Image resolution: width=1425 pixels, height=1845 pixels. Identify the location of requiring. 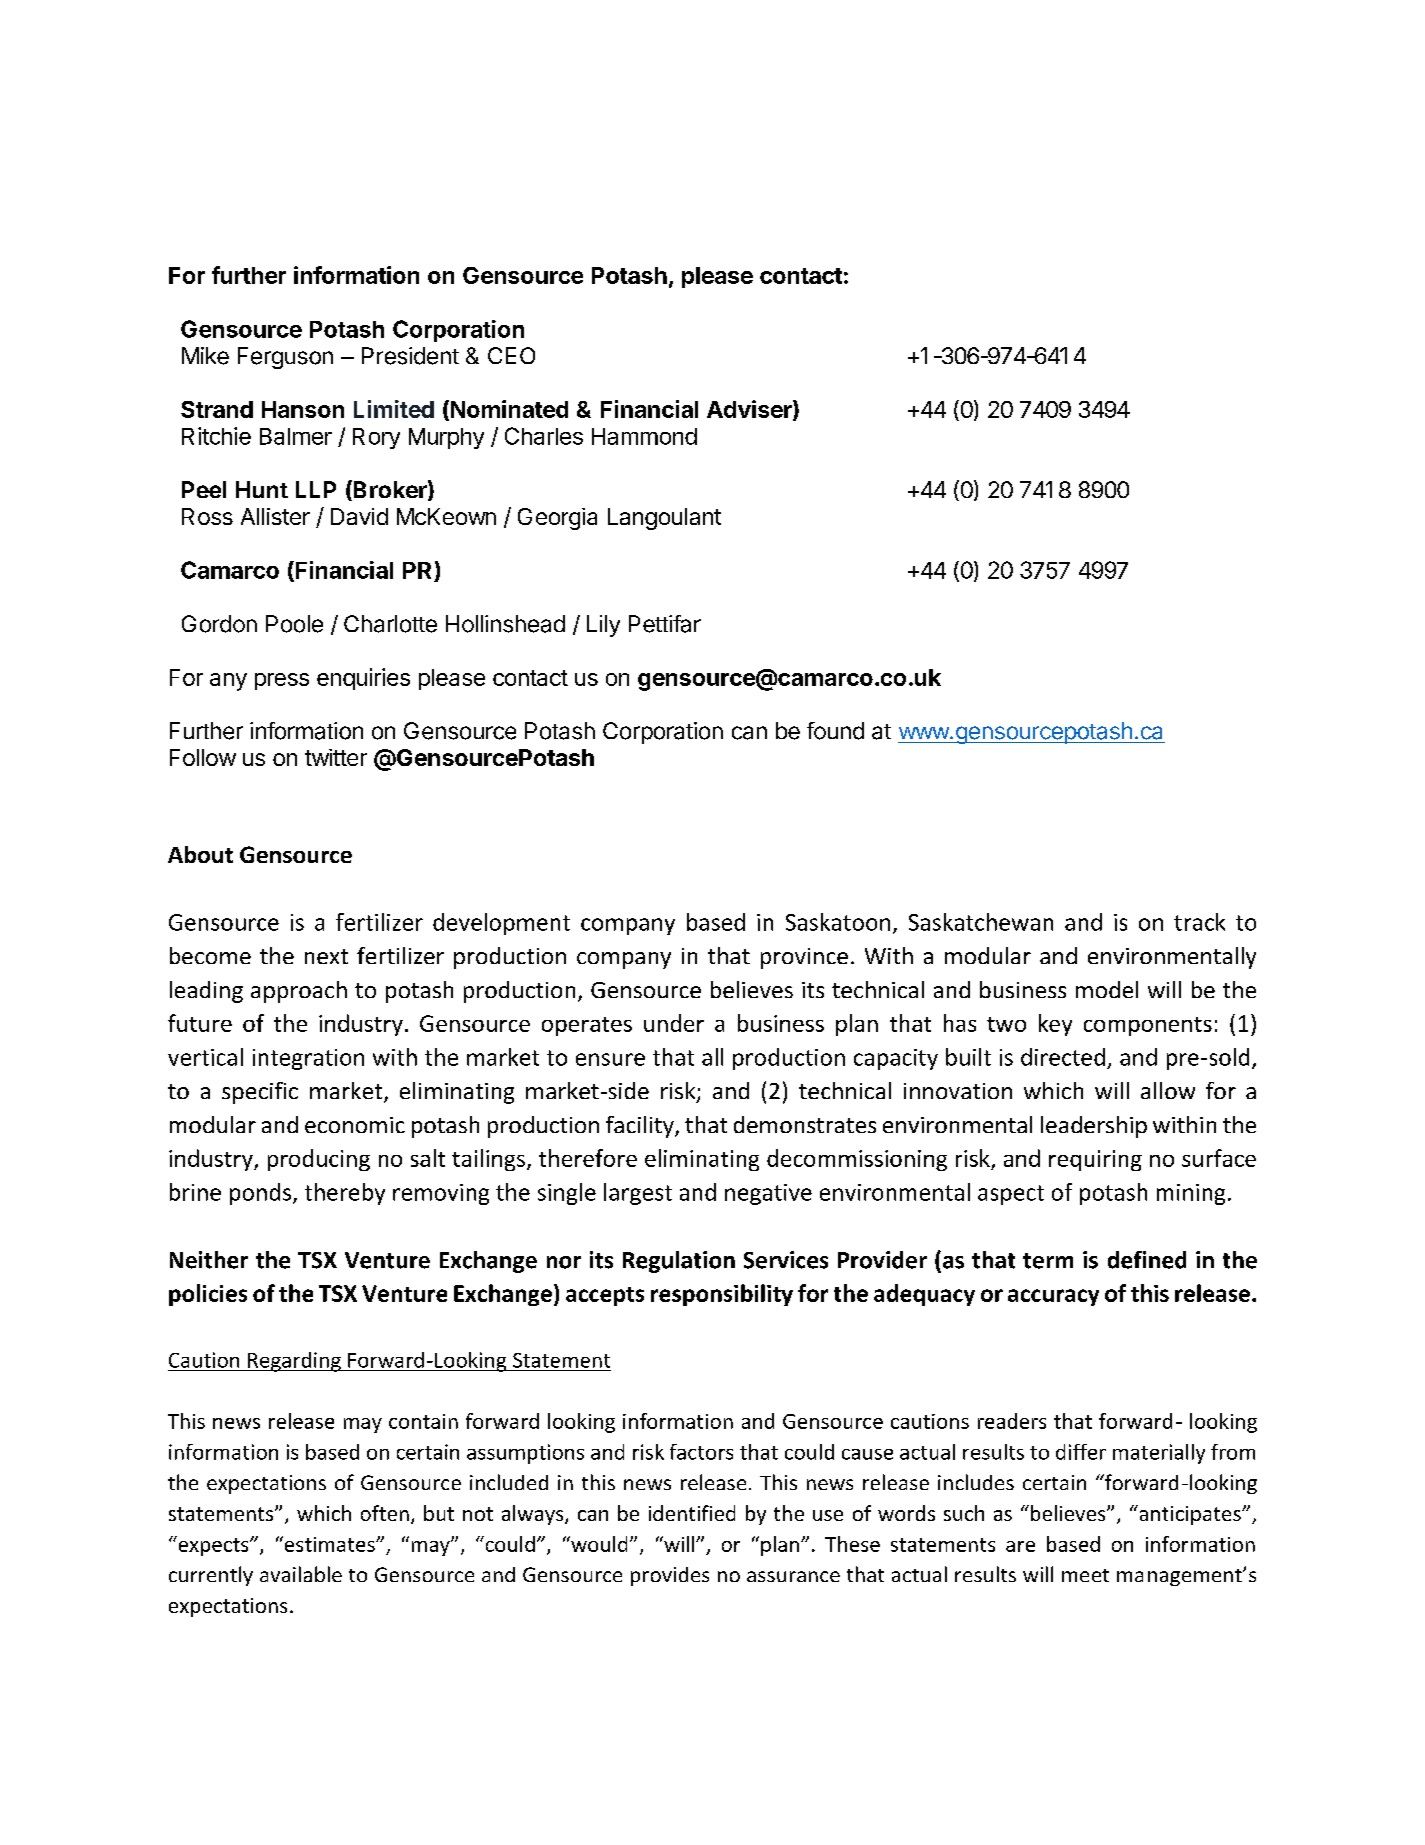
(1095, 1160).
